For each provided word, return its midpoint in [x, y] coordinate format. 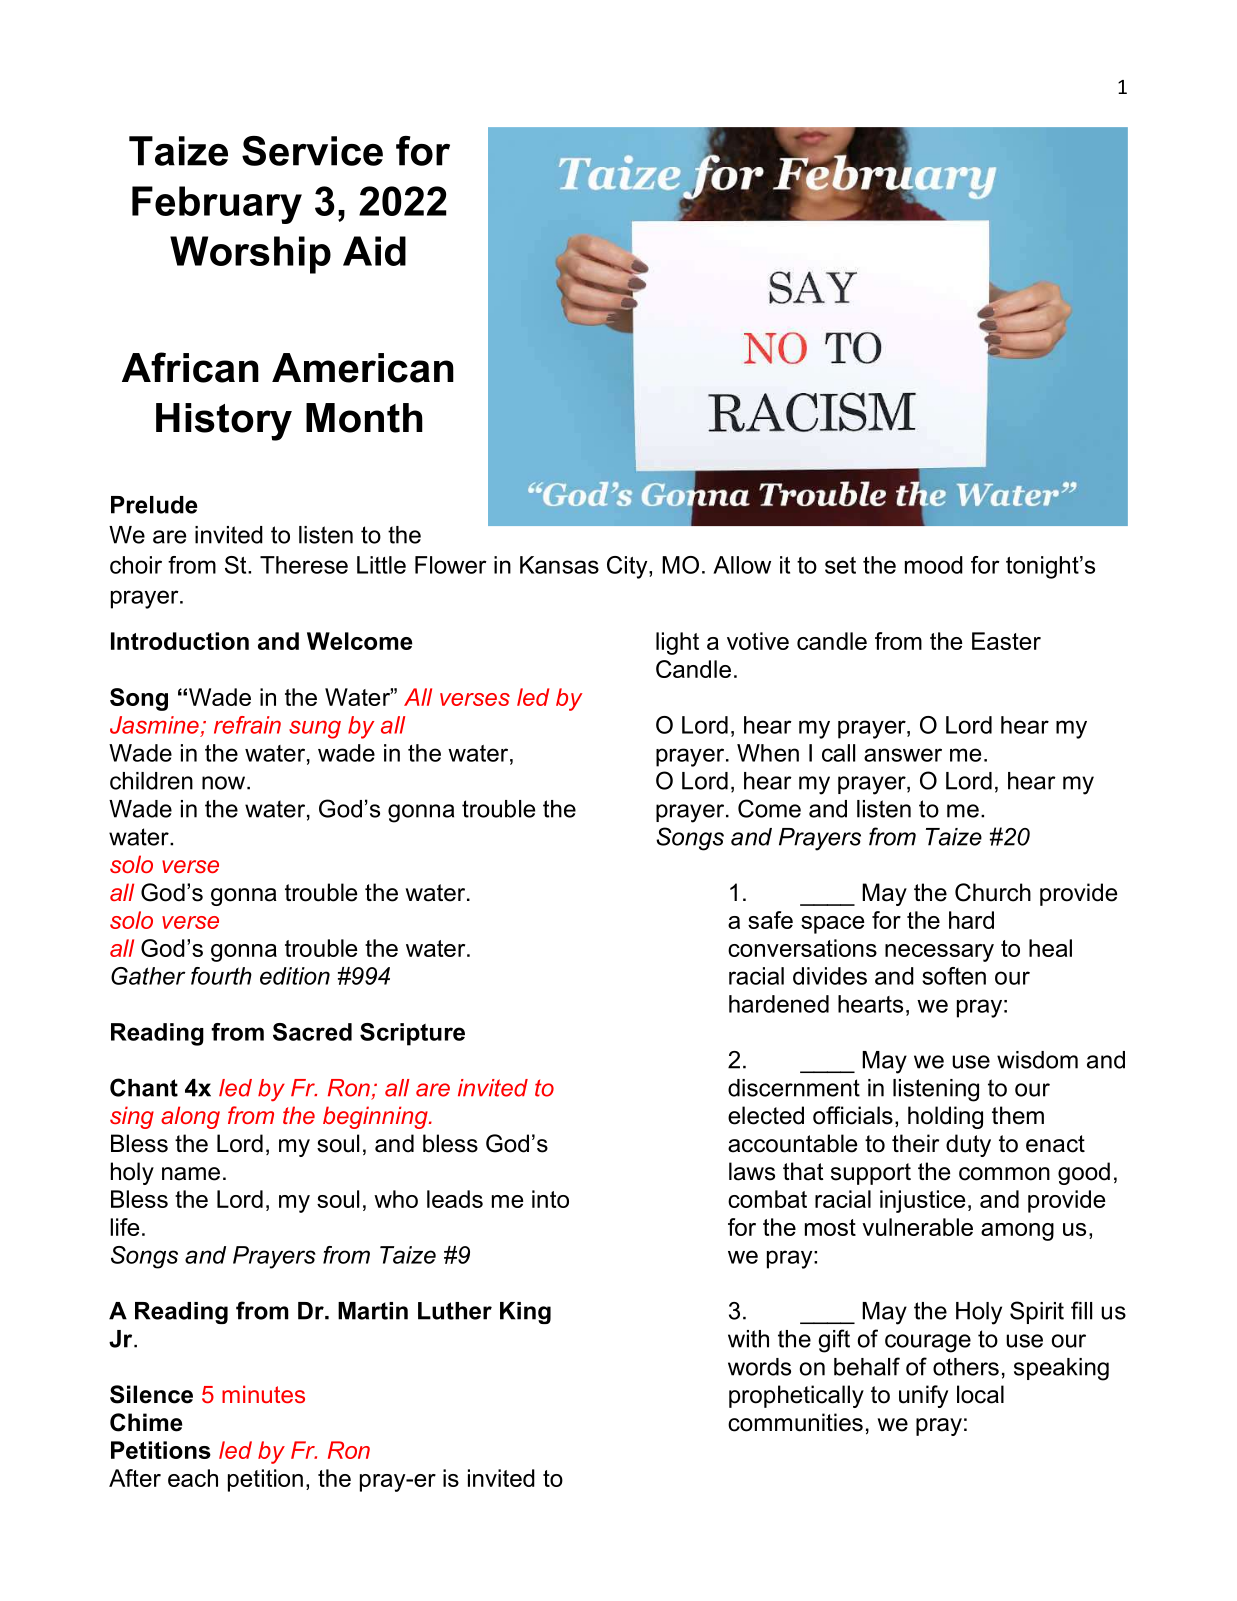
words [759, 1367]
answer [903, 755]
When [768, 753]
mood [934, 565]
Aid [374, 251]
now [225, 783]
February [217, 205]
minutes [263, 1394]
